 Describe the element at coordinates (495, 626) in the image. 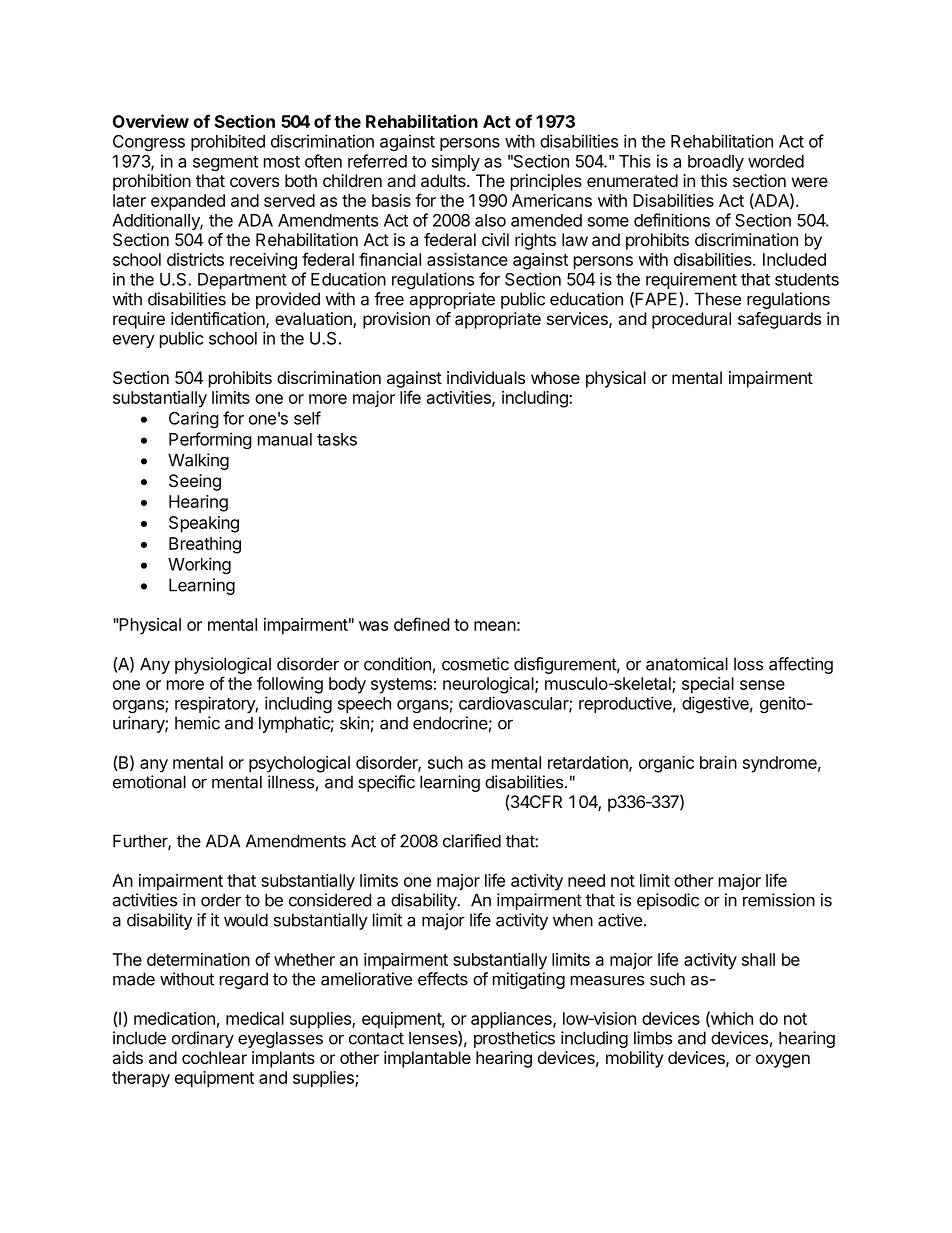

I see `mean` at that location.
